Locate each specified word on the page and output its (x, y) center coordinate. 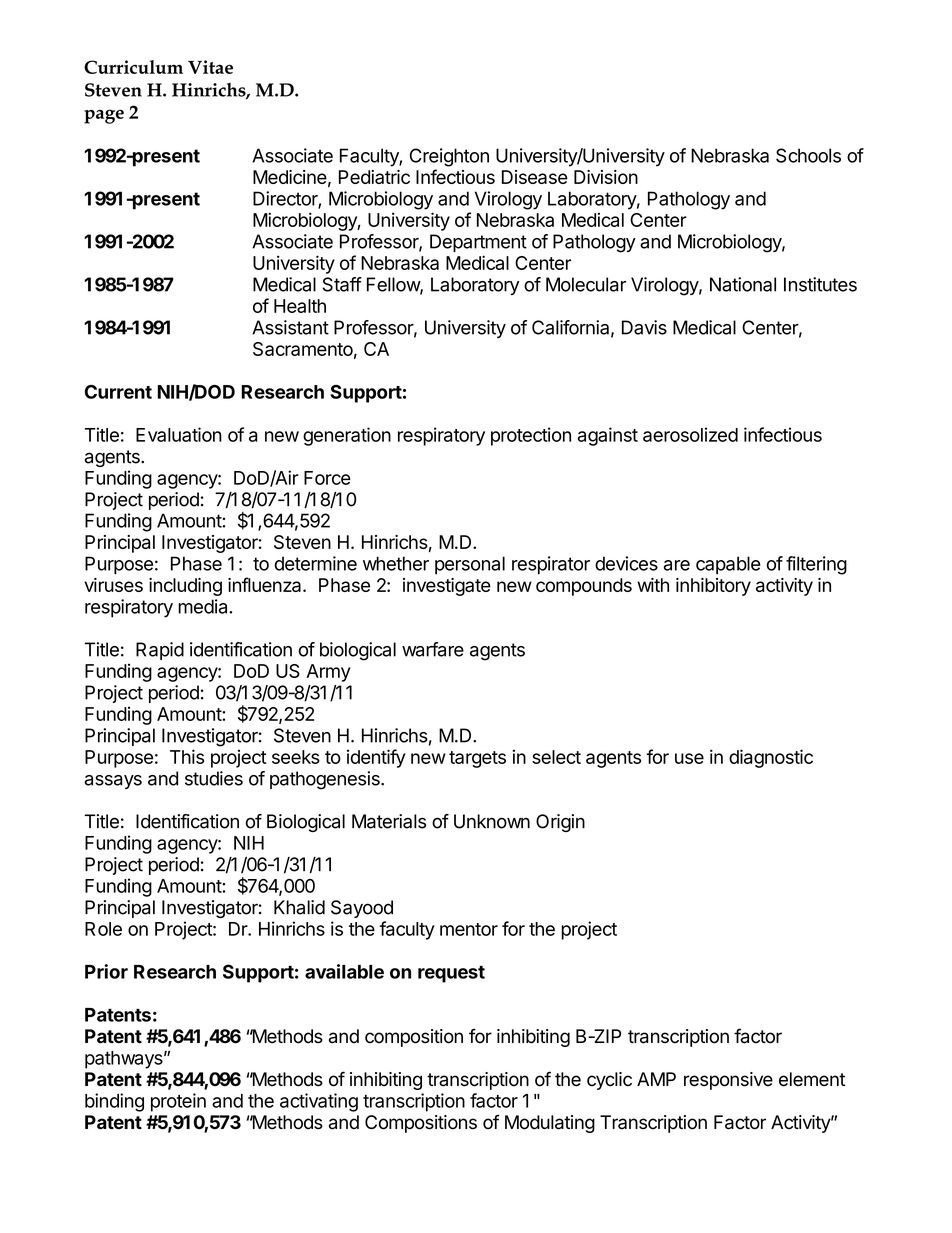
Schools (808, 155)
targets (477, 759)
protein (178, 1102)
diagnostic (771, 758)
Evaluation (179, 434)
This (187, 756)
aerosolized (690, 434)
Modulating (550, 1124)
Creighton (449, 157)
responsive (728, 1081)
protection (531, 436)
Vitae (210, 67)
